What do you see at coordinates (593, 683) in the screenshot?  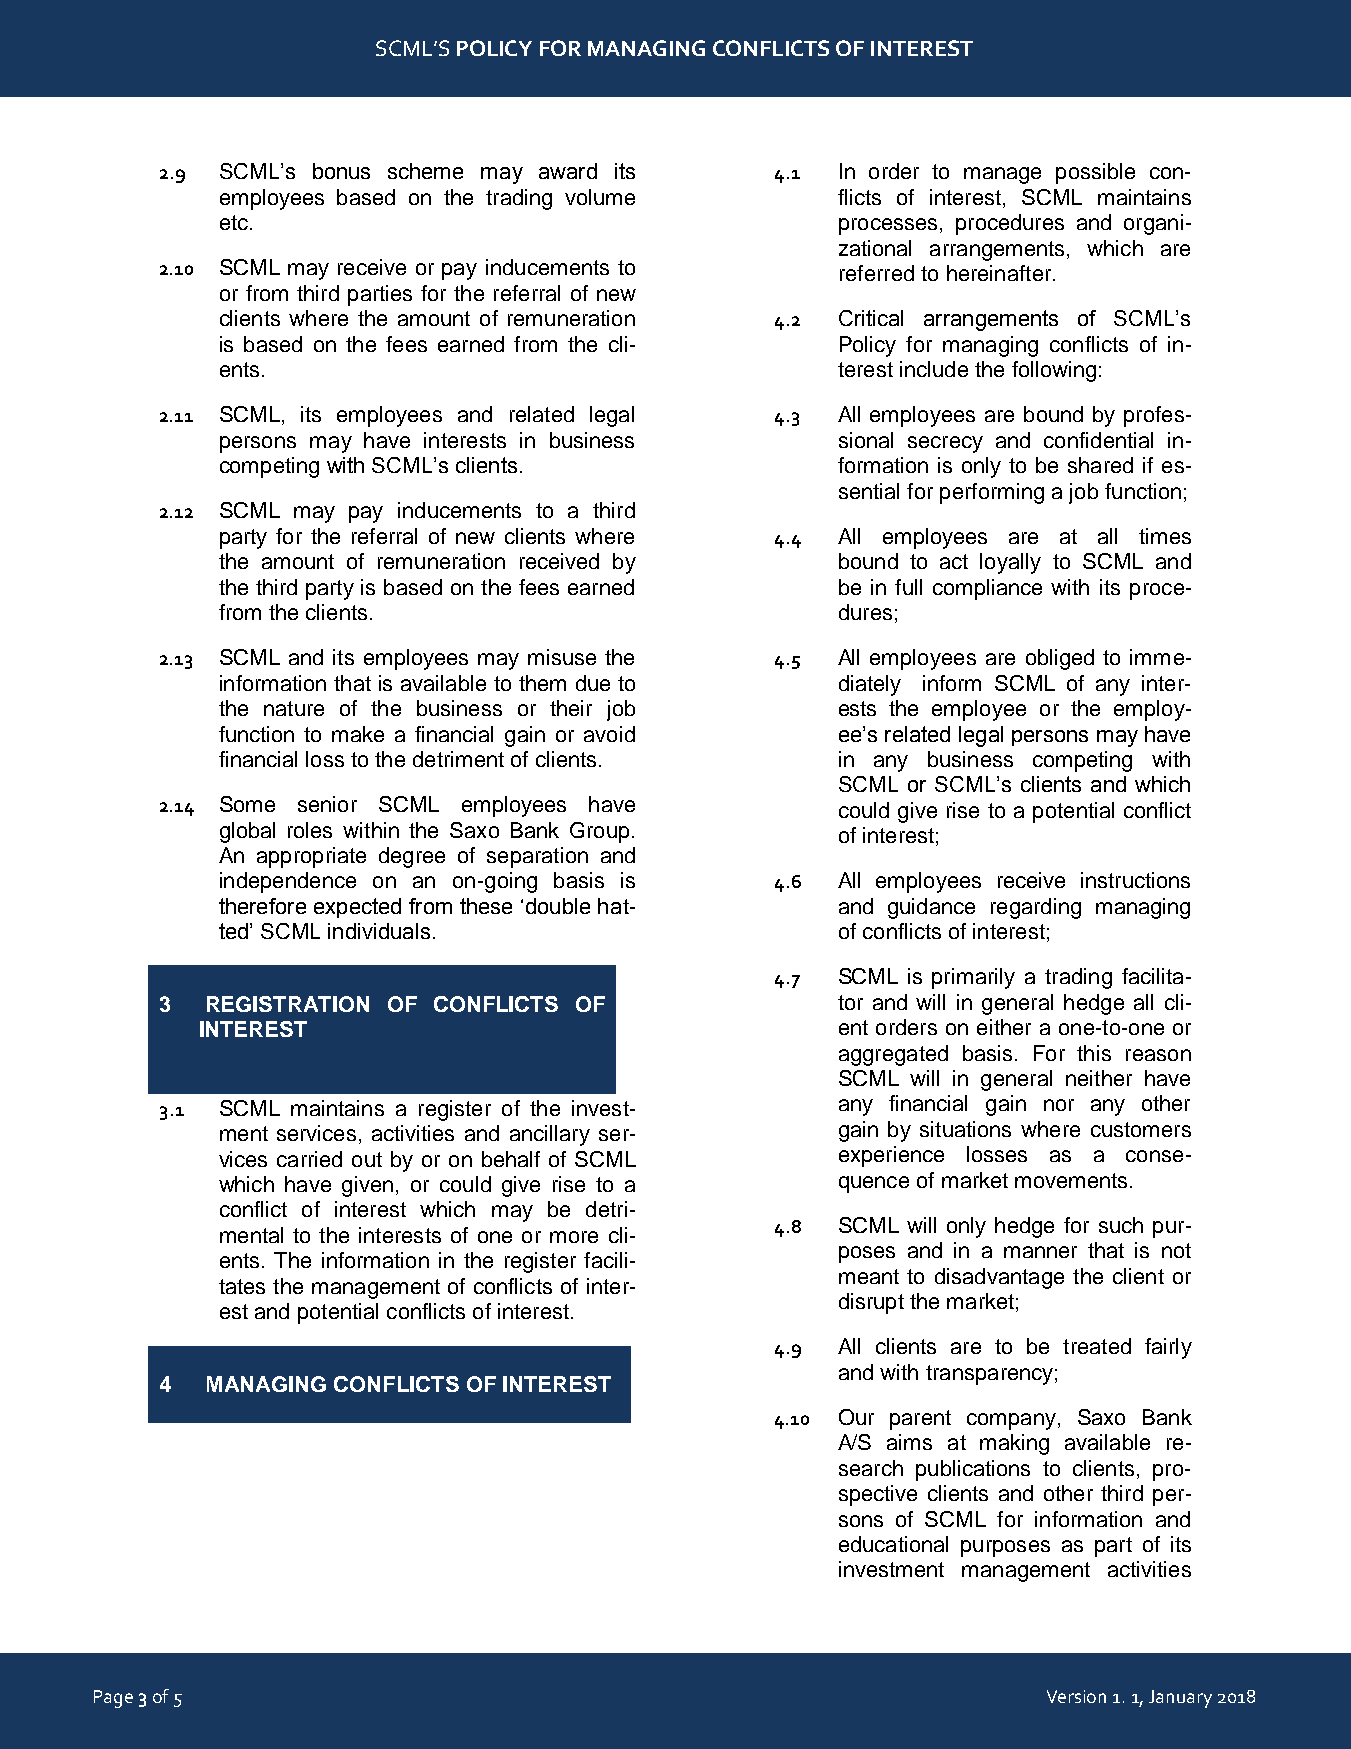 I see `due` at bounding box center [593, 683].
